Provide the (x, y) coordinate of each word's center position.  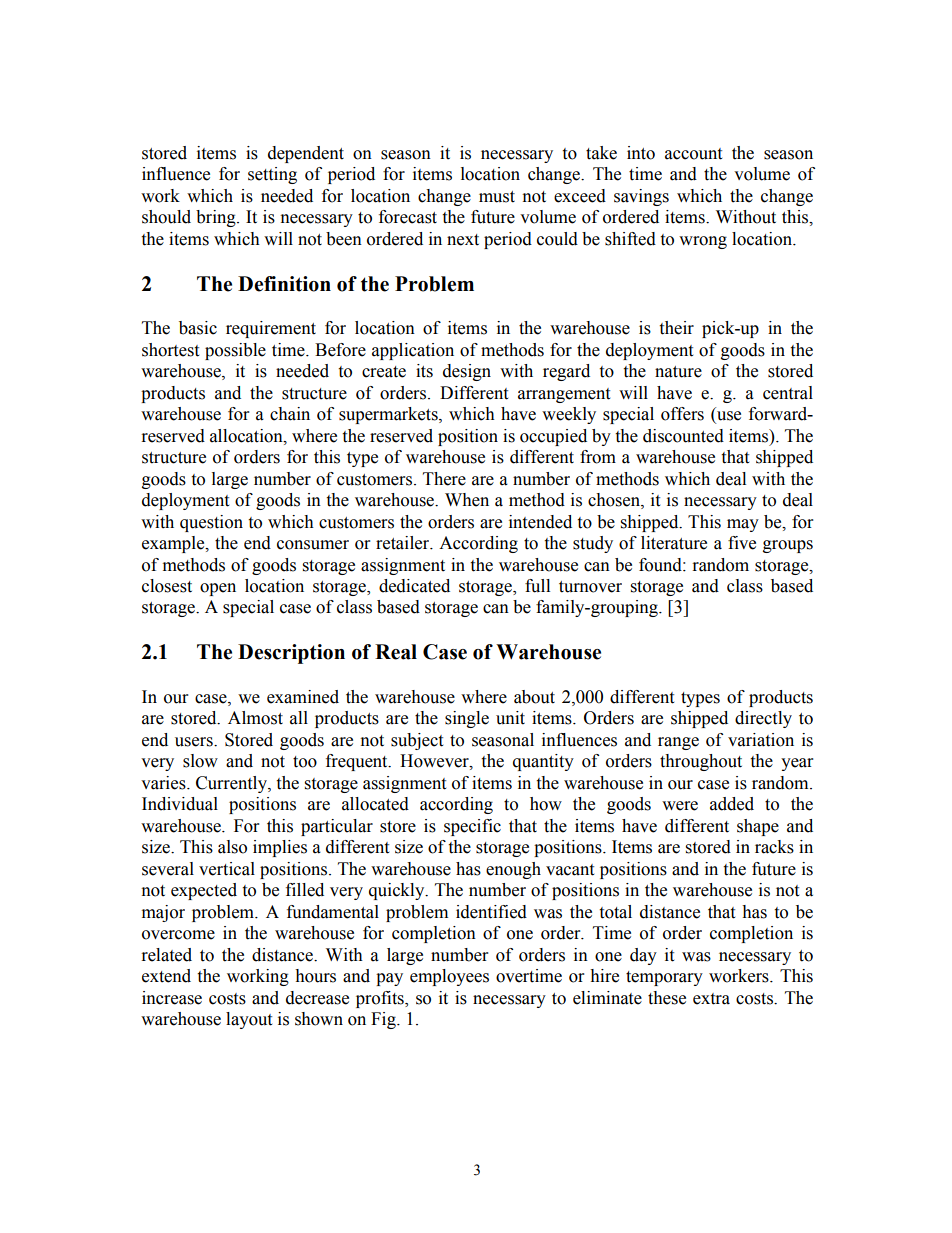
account (693, 154)
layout (249, 1020)
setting (272, 175)
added (732, 804)
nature (678, 372)
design (467, 372)
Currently (232, 784)
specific (472, 827)
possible (235, 351)
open (218, 589)
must (497, 197)
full (537, 586)
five (742, 543)
